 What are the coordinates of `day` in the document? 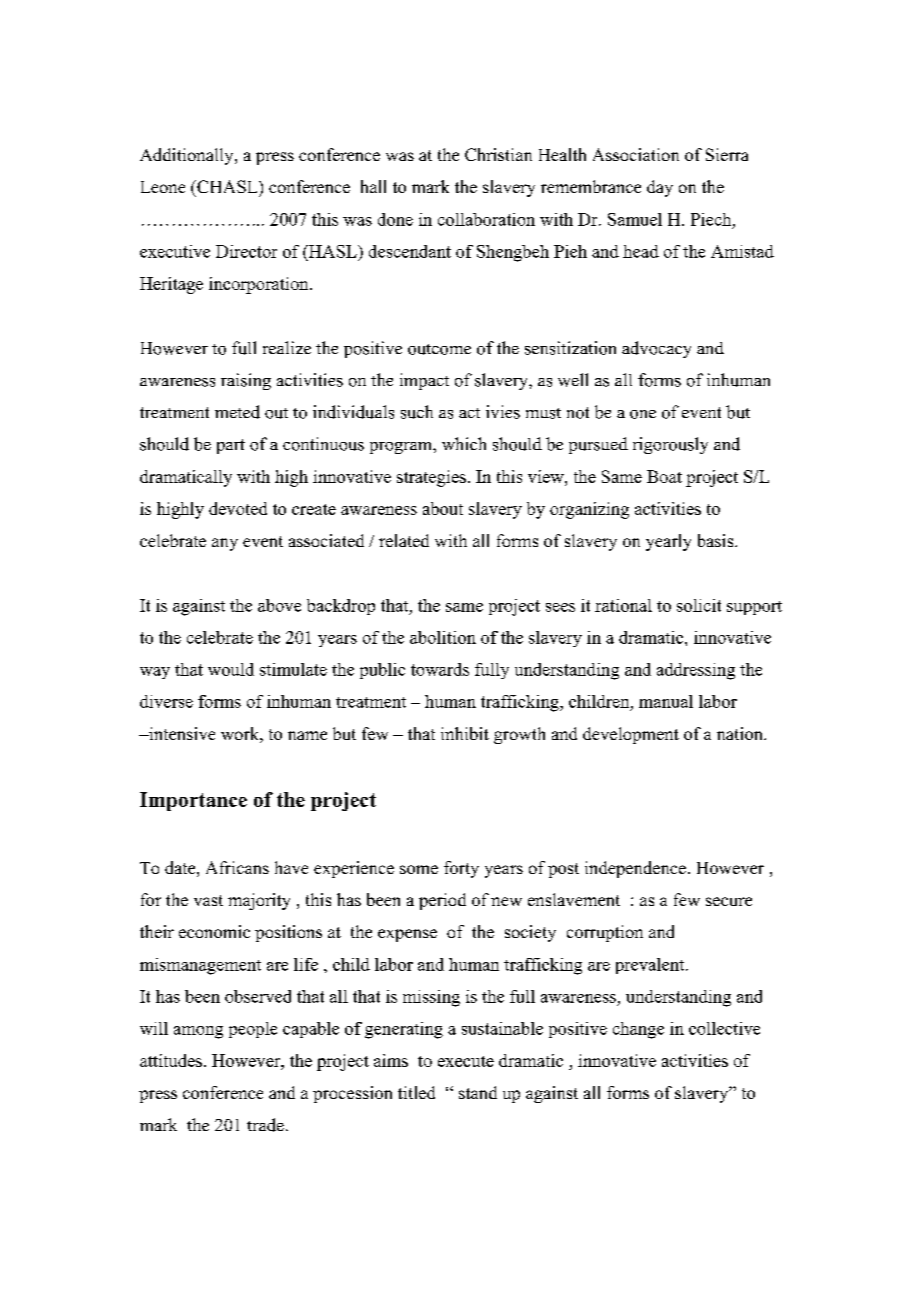 It's located at (660, 188).
